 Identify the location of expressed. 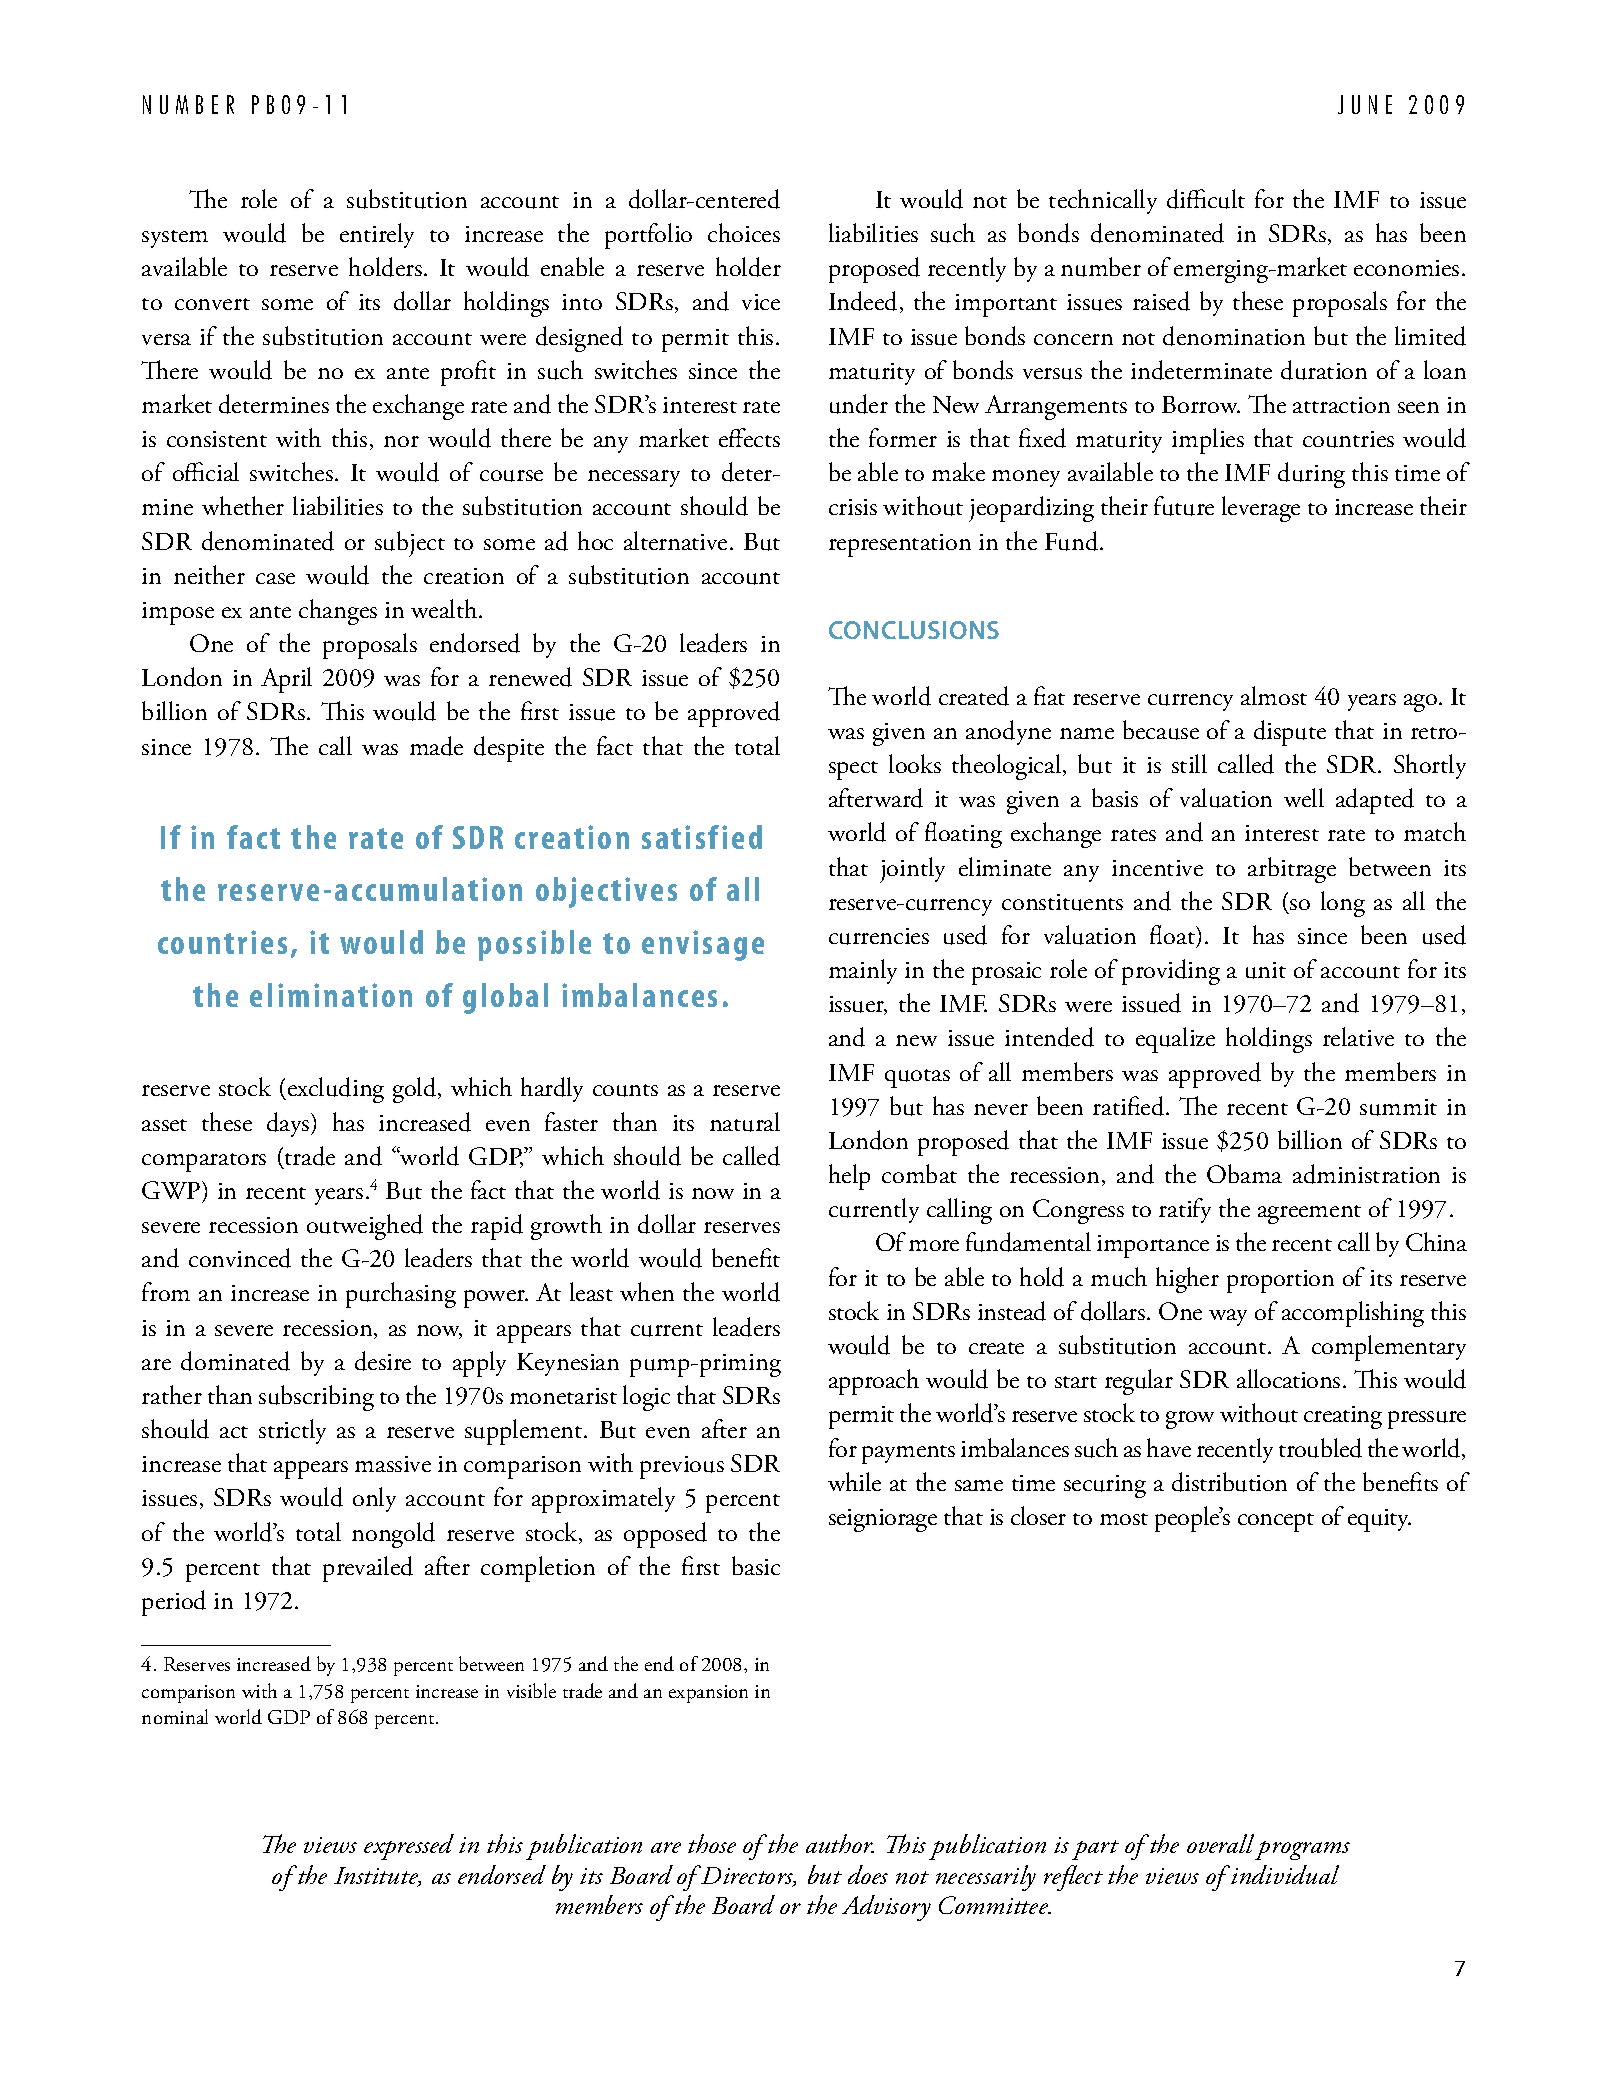
(409, 1847).
